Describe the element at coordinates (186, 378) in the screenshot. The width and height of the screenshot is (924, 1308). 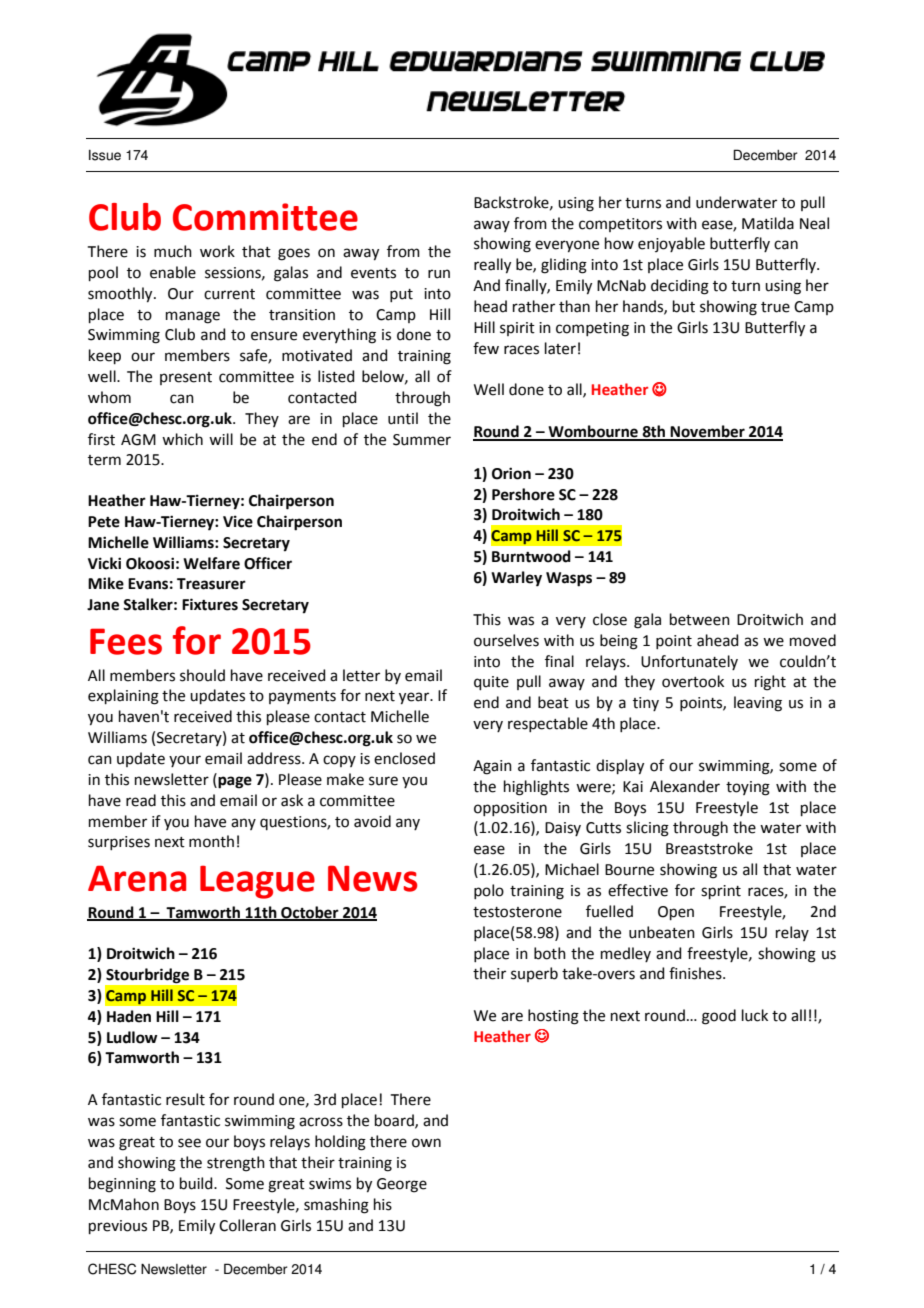
I see `present` at that location.
